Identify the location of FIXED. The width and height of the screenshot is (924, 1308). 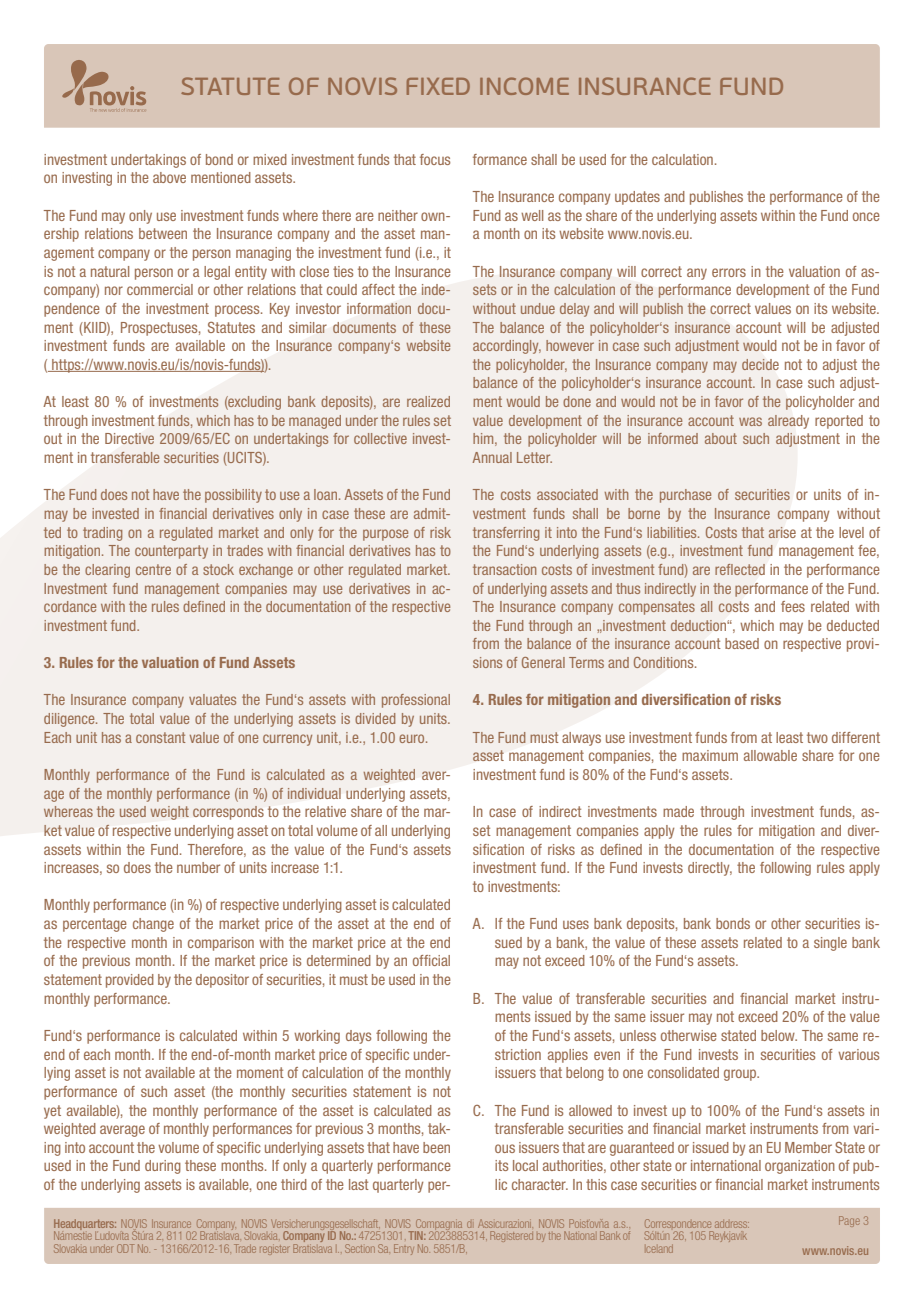
(438, 86).
